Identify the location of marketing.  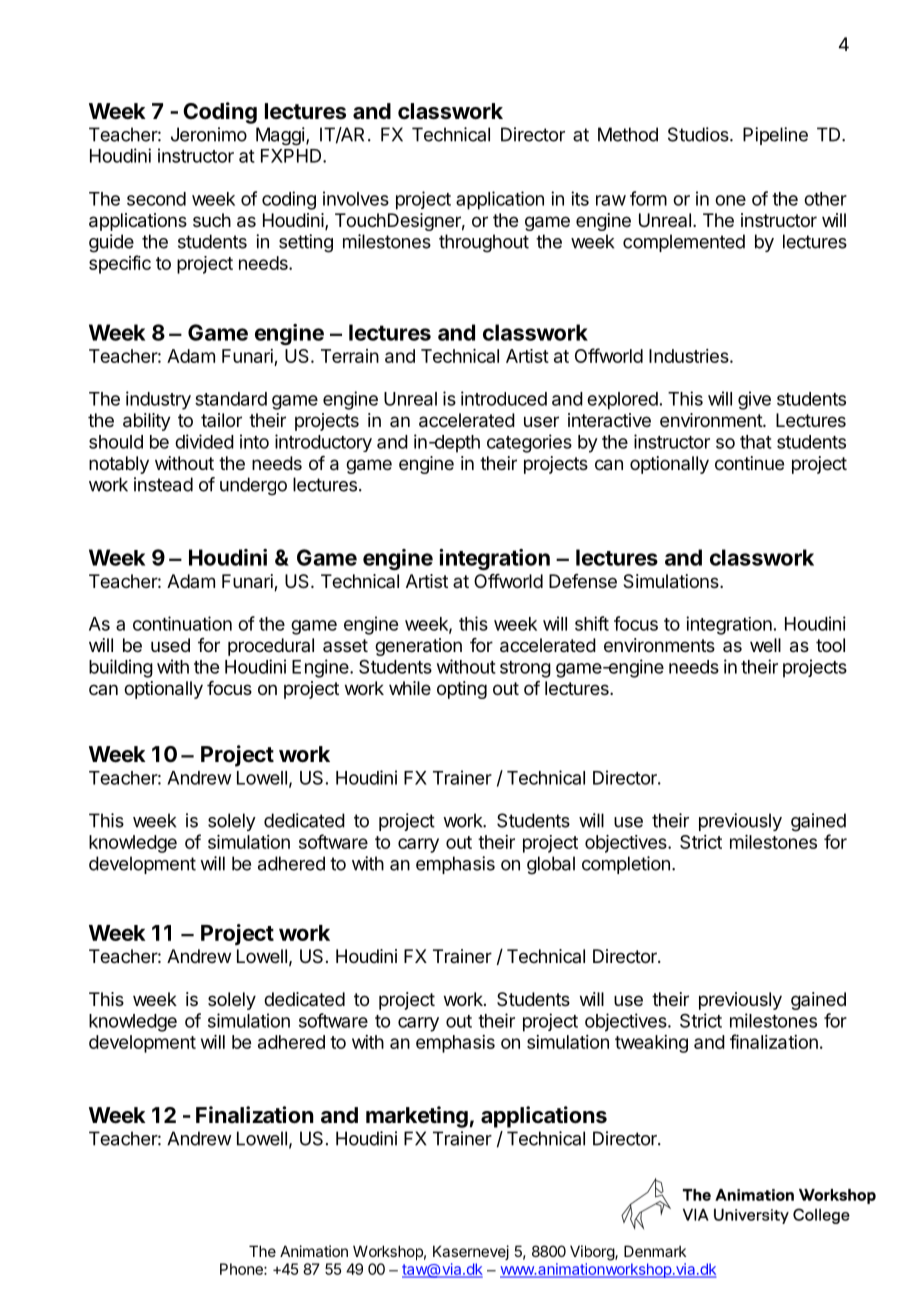
(417, 1117).
